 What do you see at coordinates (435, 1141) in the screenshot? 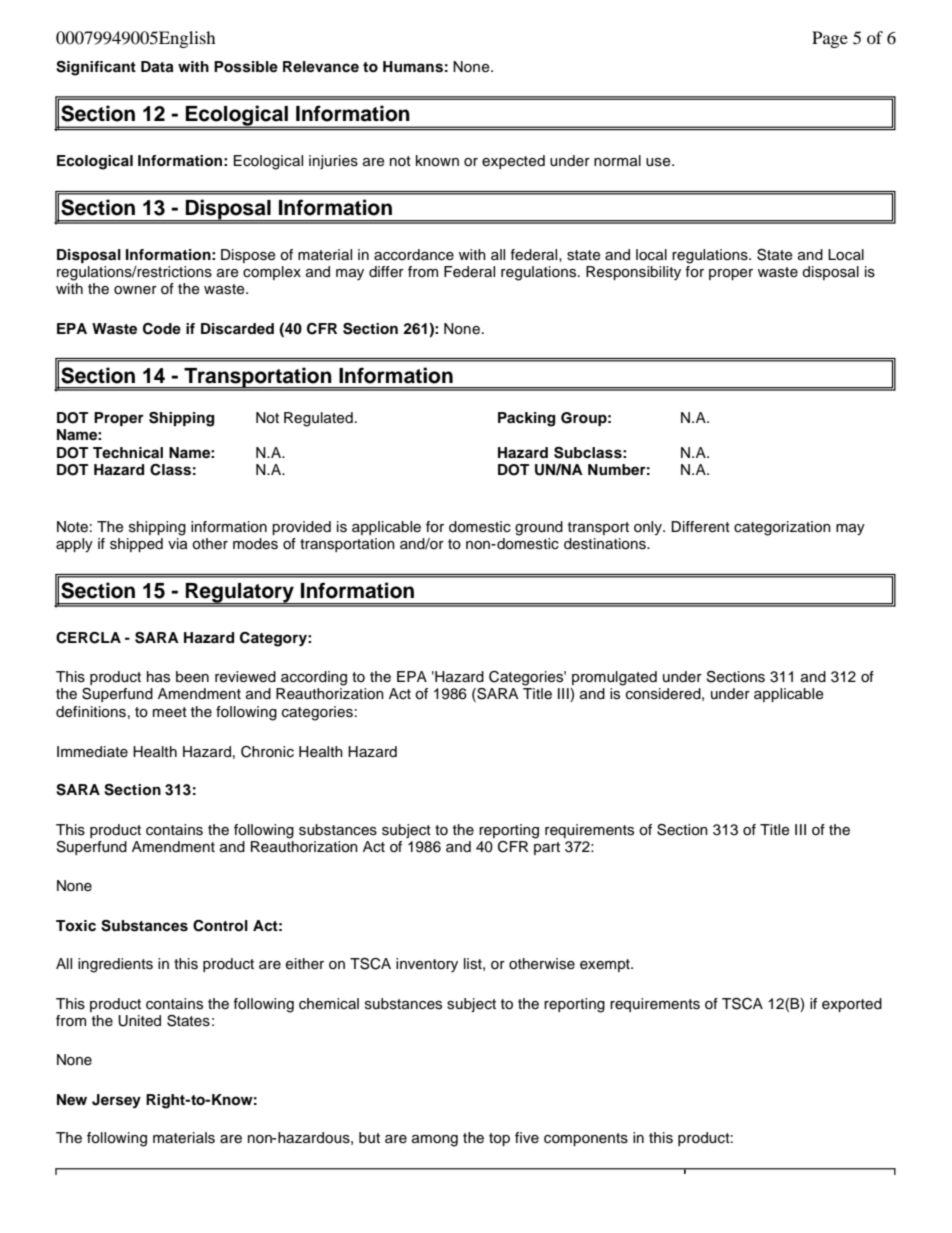
I see `among` at bounding box center [435, 1141].
